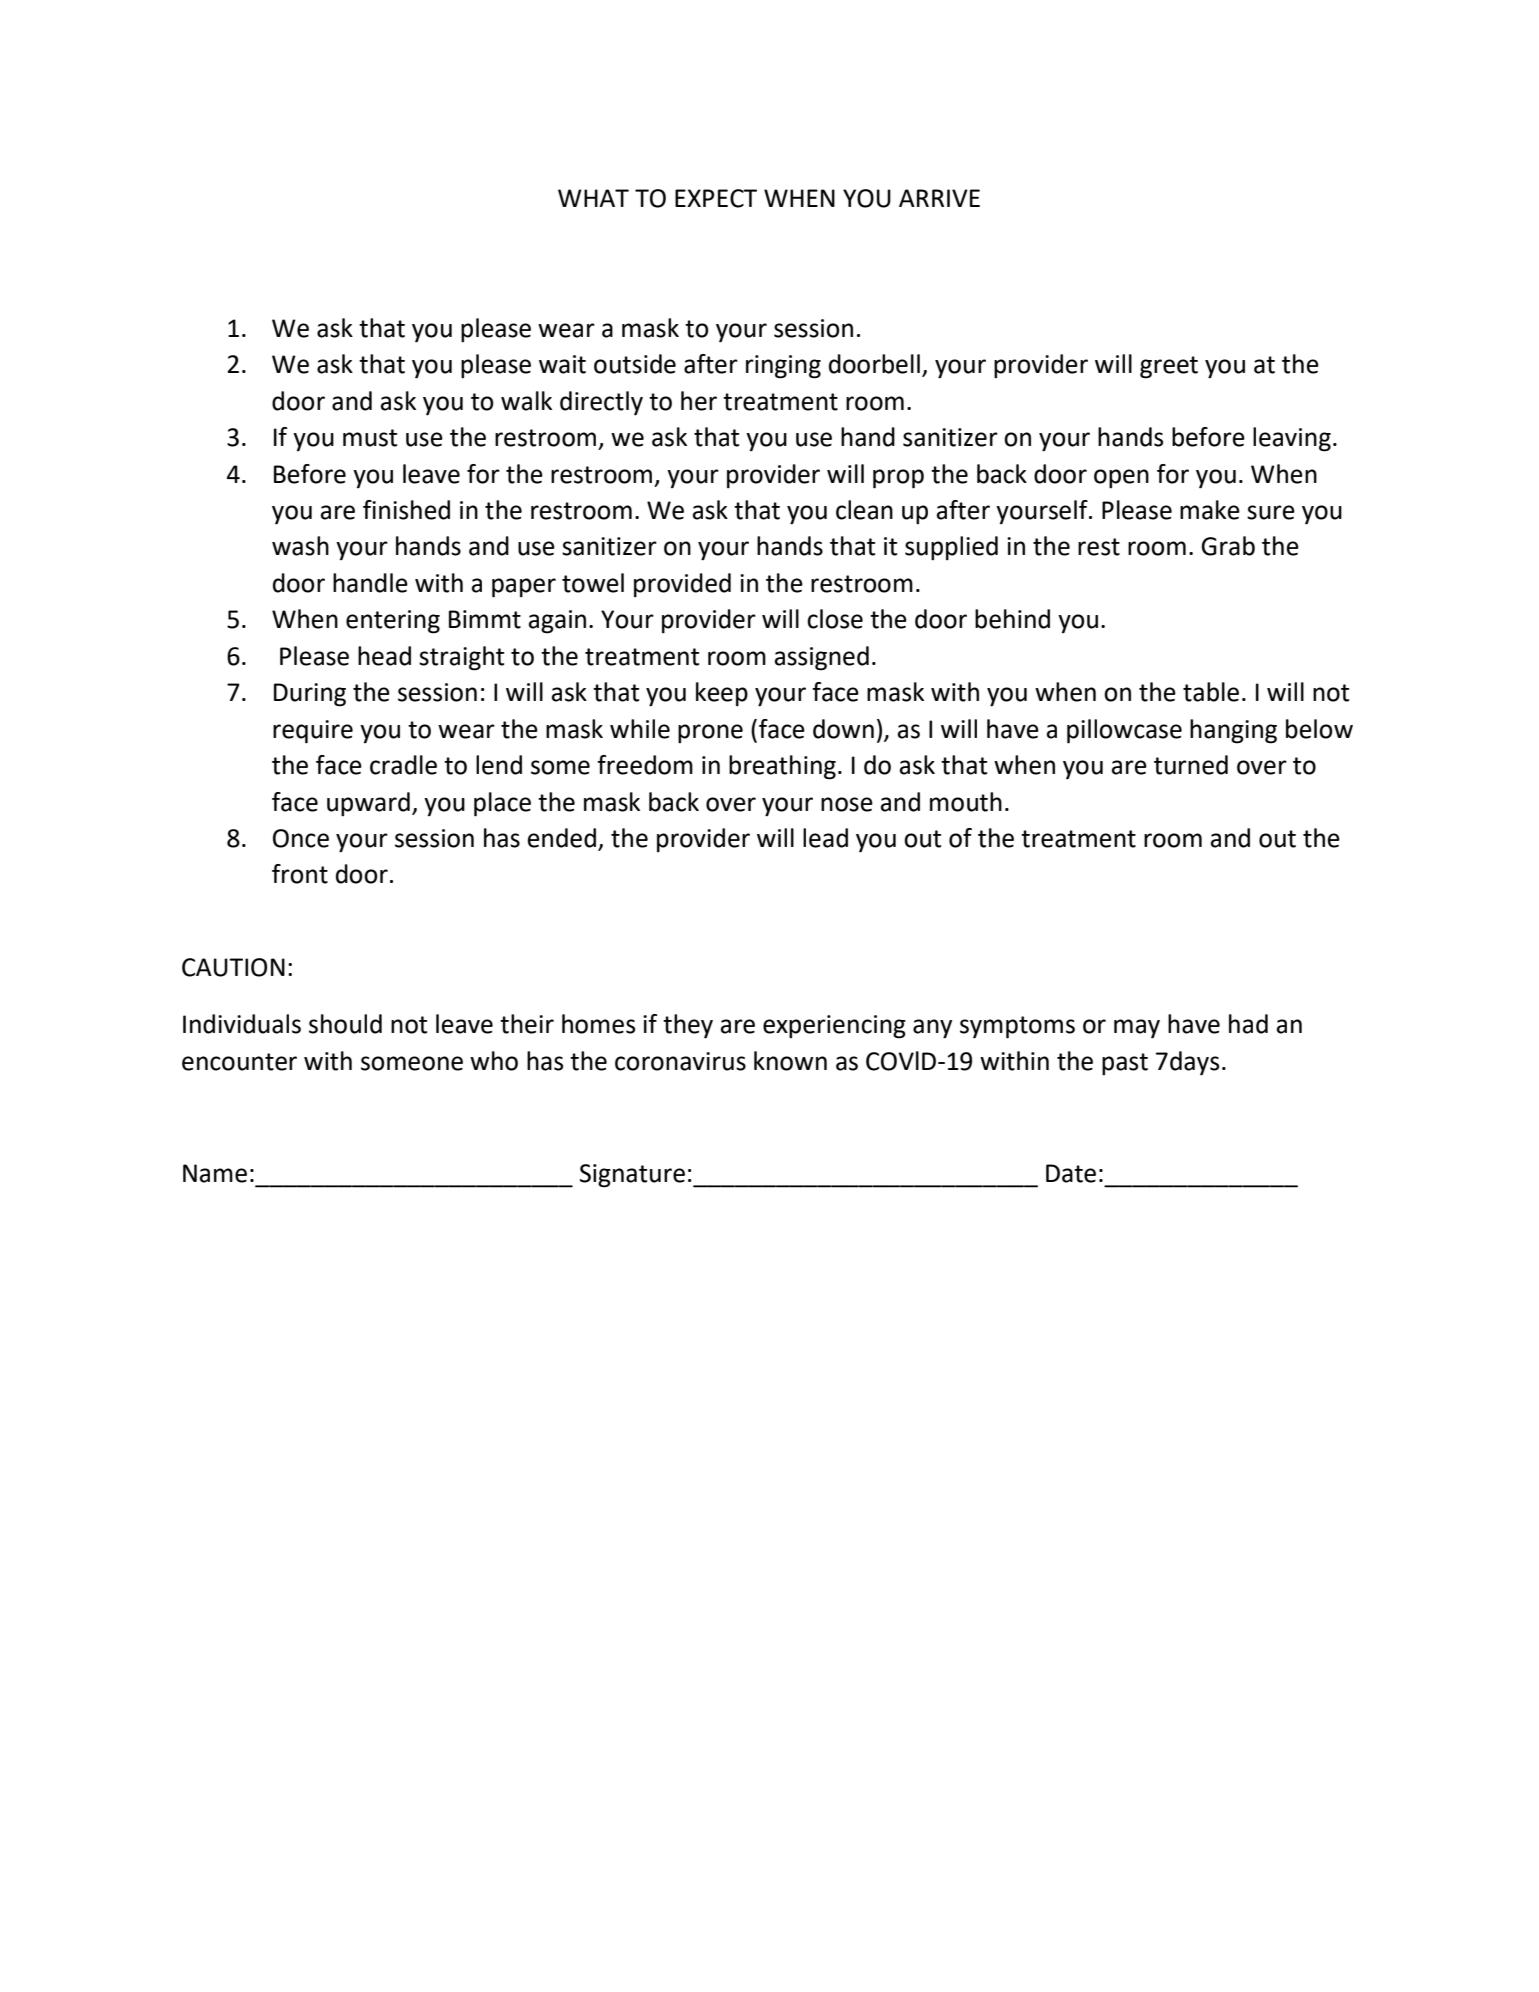 The height and width of the page is (1992, 1539). I want to click on WHAT, so click(593, 198).
